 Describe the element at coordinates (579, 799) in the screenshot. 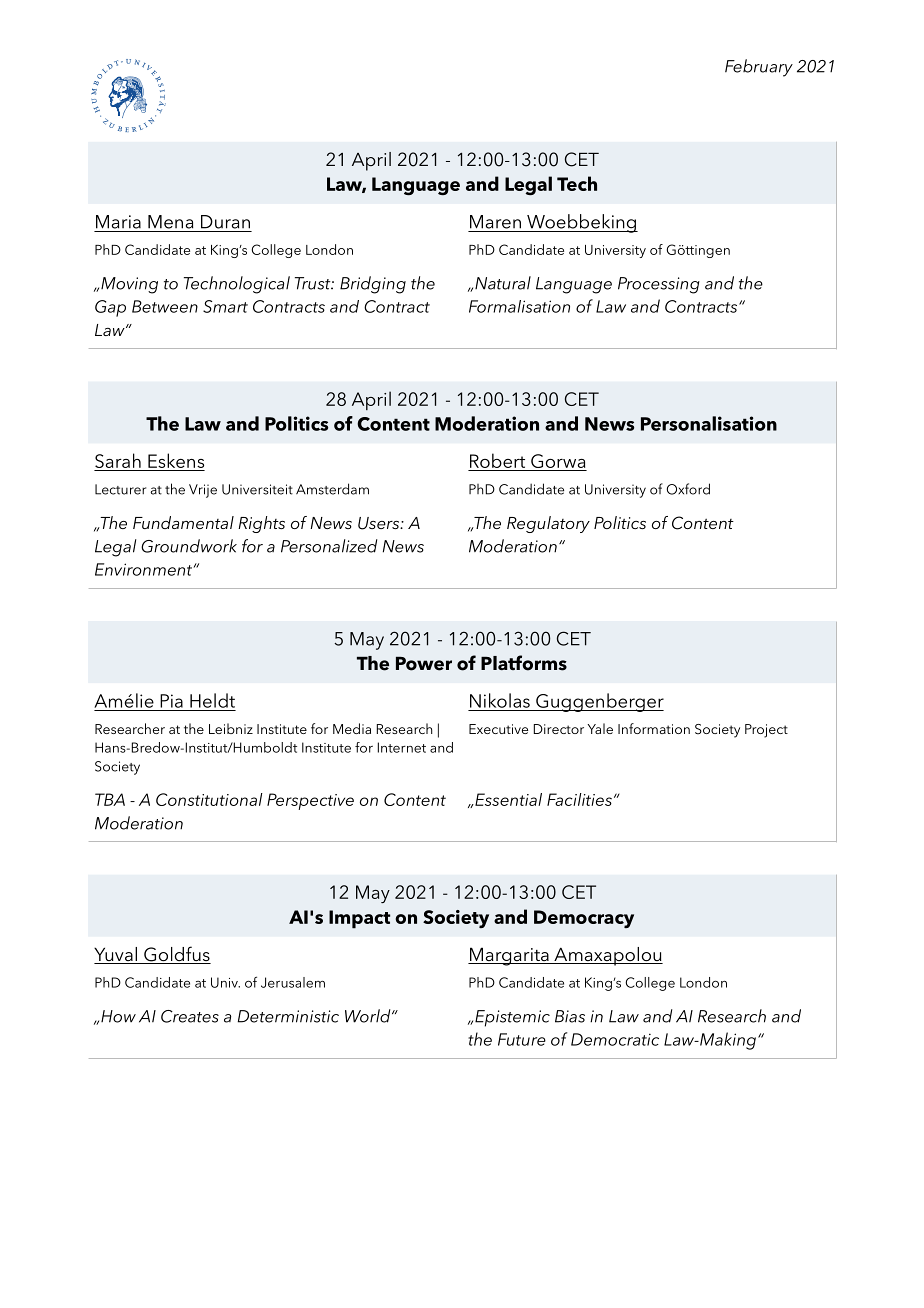

I see `Facilities` at that location.
